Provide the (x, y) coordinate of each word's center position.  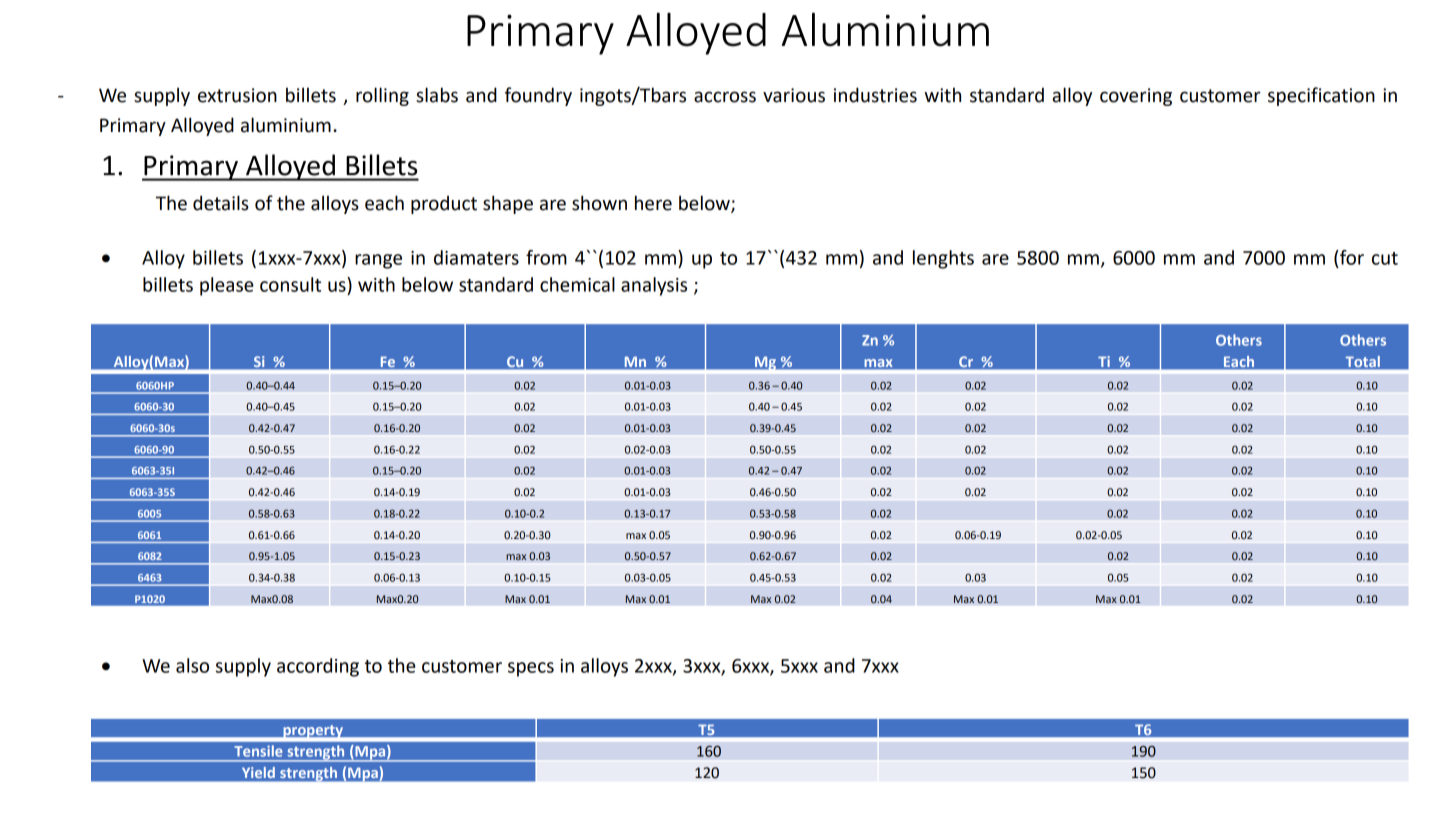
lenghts (943, 259)
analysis (654, 286)
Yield (258, 772)
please (227, 286)
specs (531, 669)
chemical (577, 284)
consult (290, 284)
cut (1385, 258)
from (546, 257)
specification (1321, 96)
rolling (382, 96)
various (794, 95)
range (378, 261)
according (318, 667)
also (192, 665)
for (1351, 257)
